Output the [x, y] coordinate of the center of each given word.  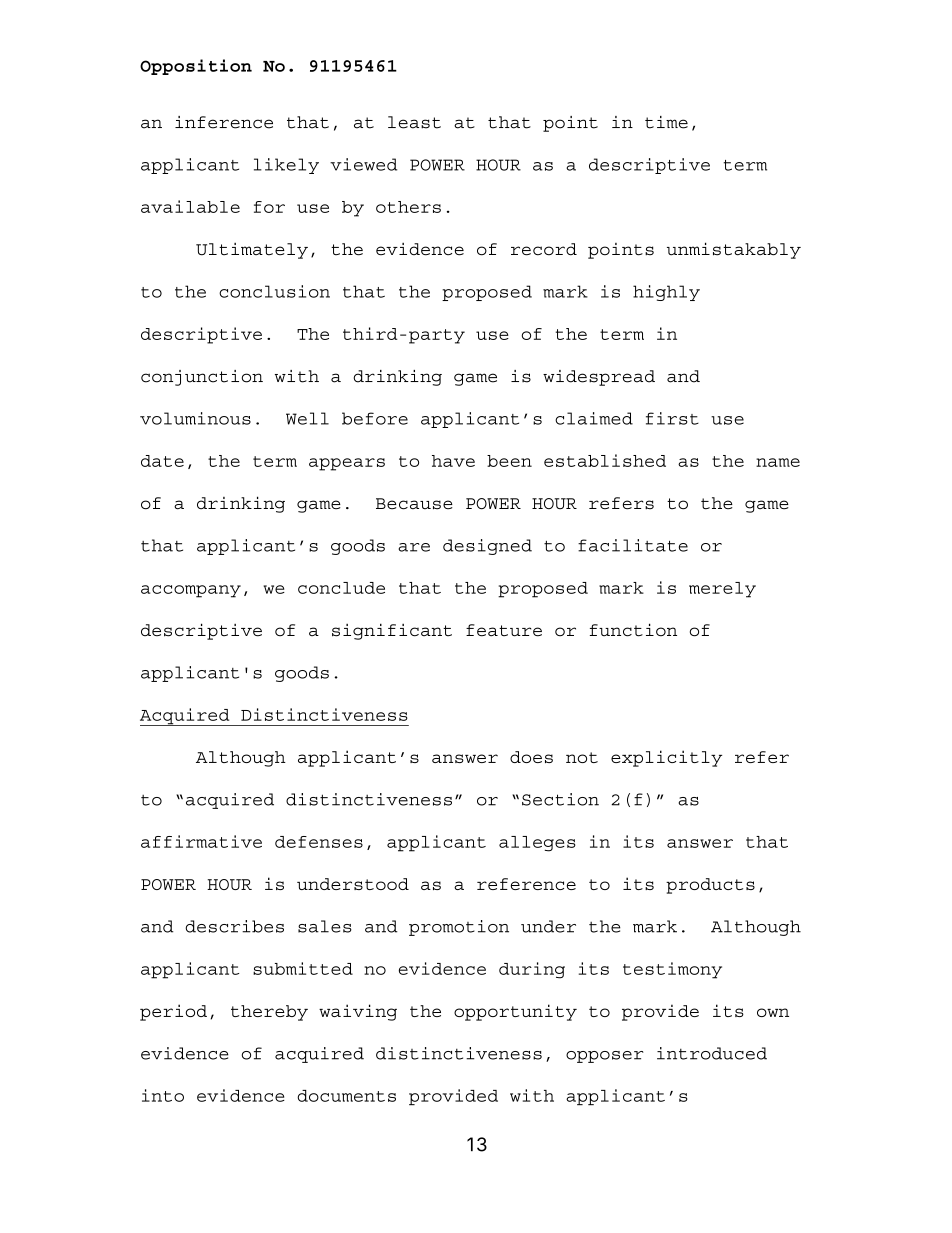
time [666, 122]
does [531, 757]
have [453, 461]
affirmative [201, 841]
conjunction [202, 378]
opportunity [515, 1012]
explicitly [666, 758]
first [672, 418]
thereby [269, 1013]
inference [224, 122]
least [414, 122]
